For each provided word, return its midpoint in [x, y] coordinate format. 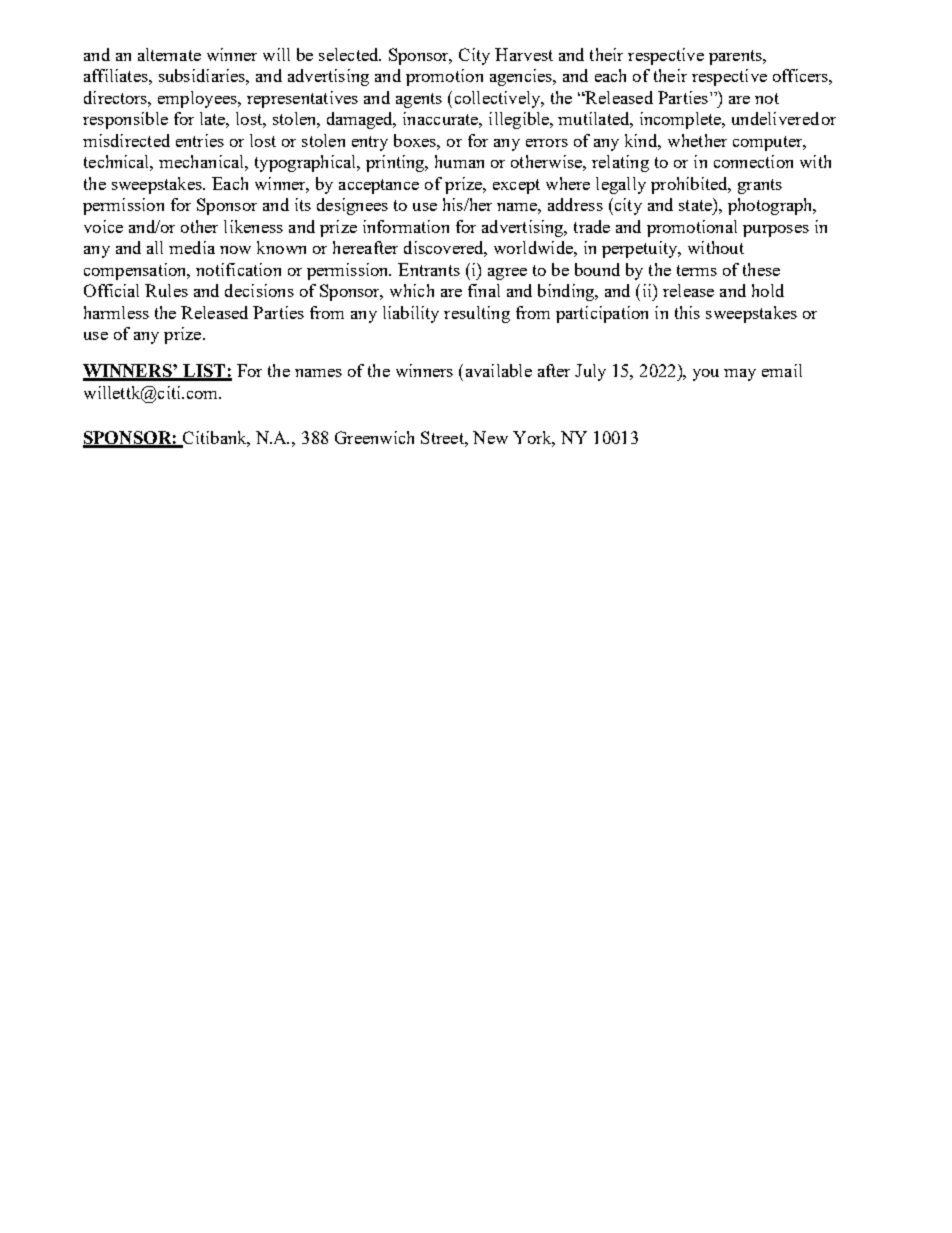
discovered [445, 249]
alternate [169, 54]
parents [736, 57]
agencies [522, 77]
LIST [204, 372]
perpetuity [641, 249]
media [192, 247]
